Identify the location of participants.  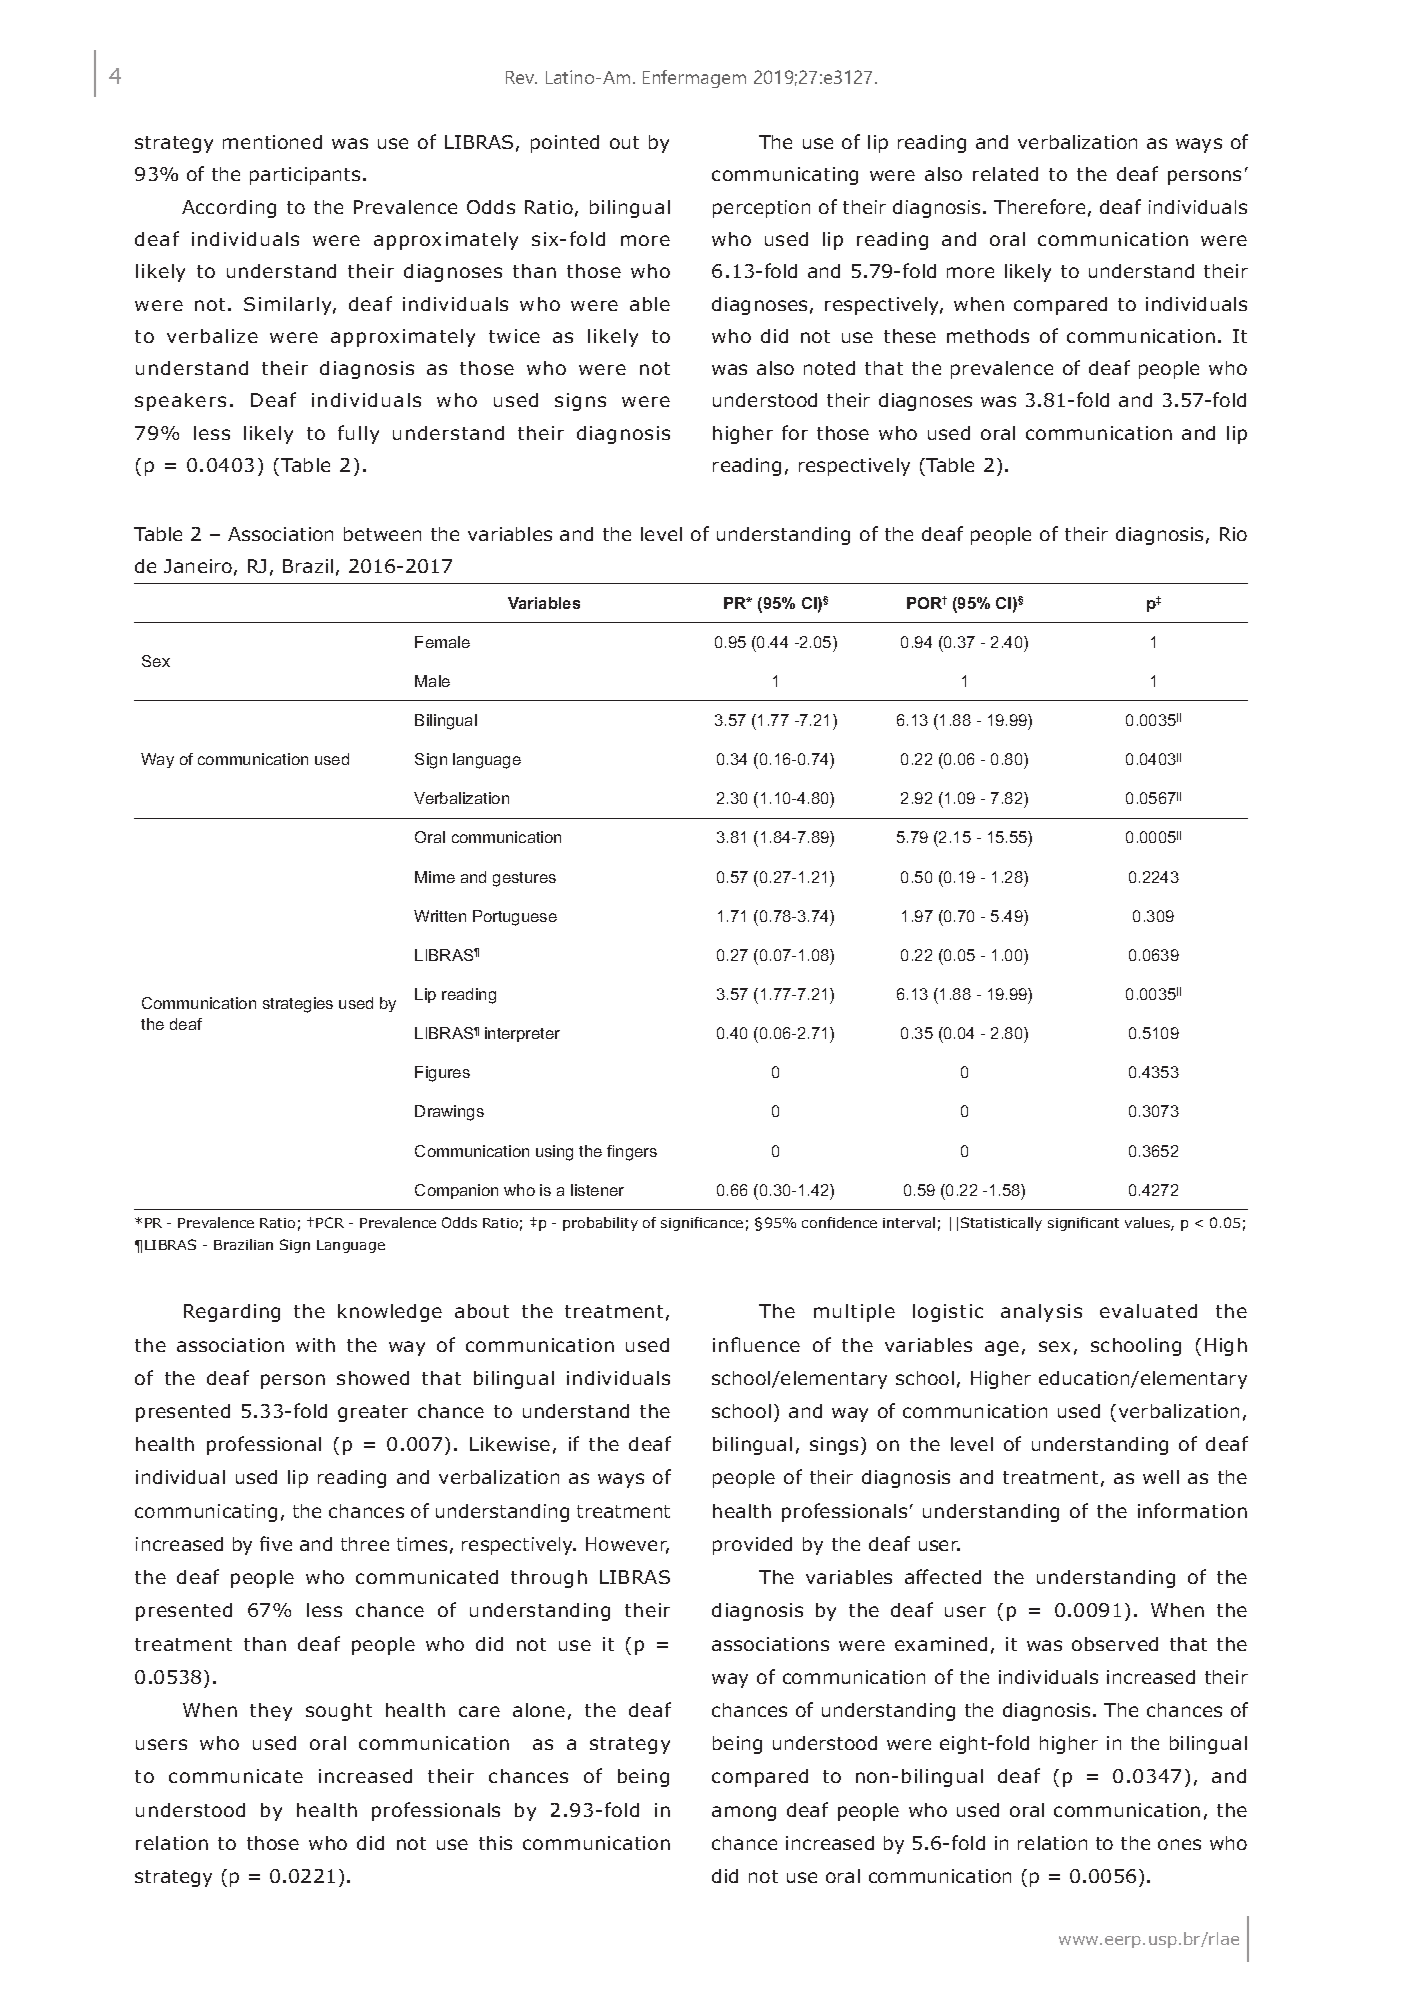
(305, 176).
